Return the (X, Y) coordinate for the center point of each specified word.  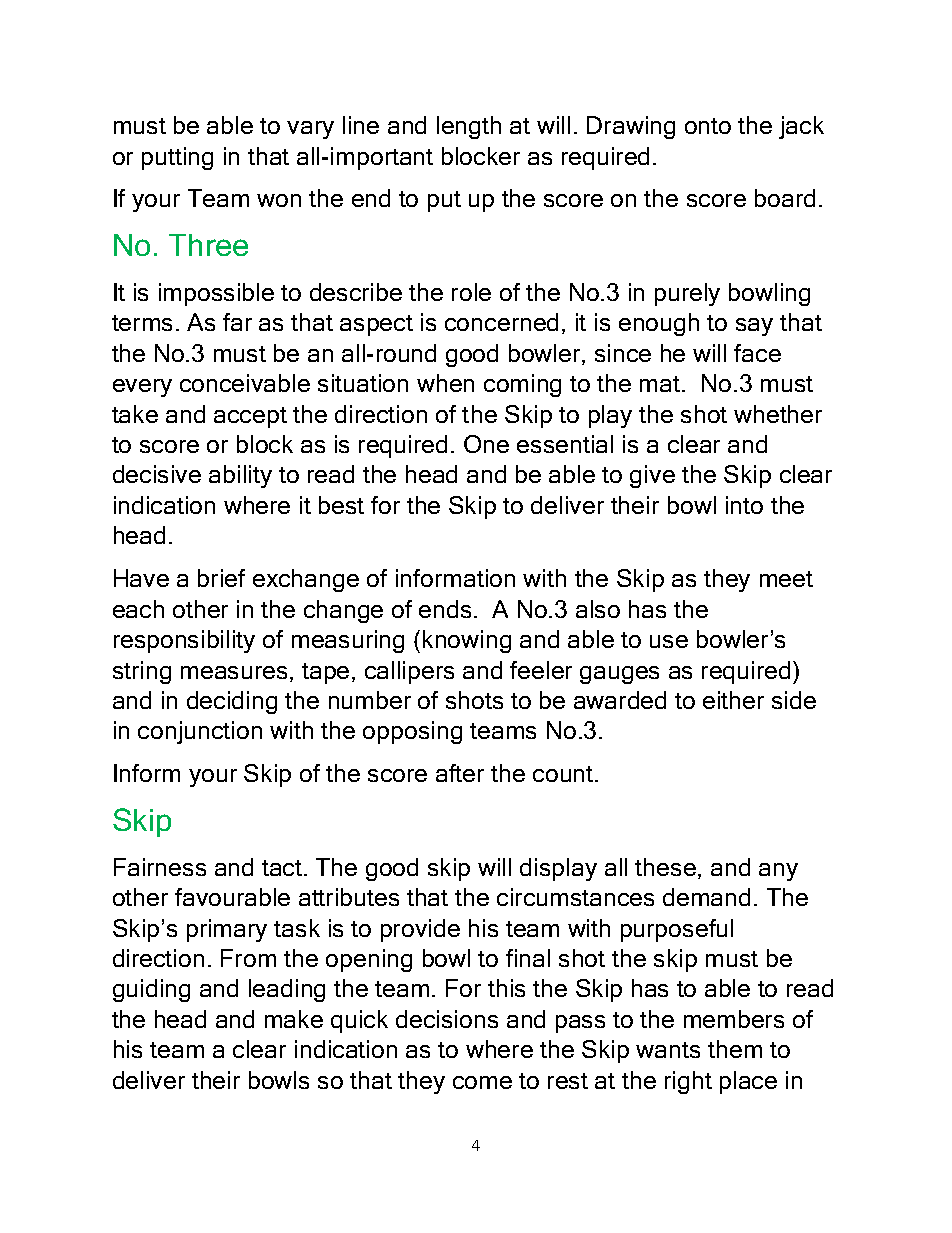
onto (708, 126)
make (294, 1019)
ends (445, 609)
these (667, 868)
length (469, 127)
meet (786, 579)
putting (177, 158)
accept (250, 417)
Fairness (160, 867)
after (460, 773)
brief (221, 578)
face (757, 353)
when (445, 383)
